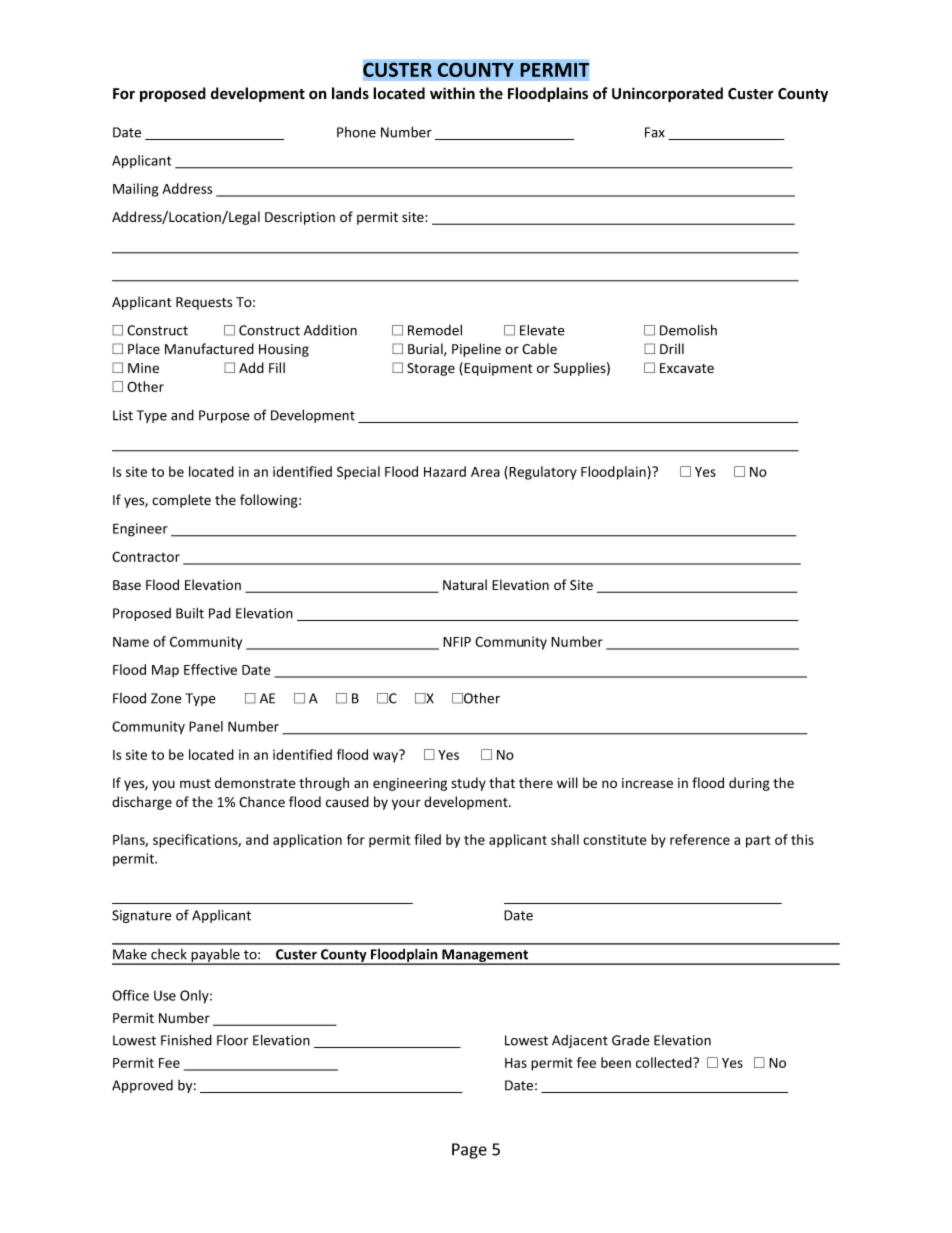 This page has width=952, height=1233. I want to click on Built, so click(190, 613).
